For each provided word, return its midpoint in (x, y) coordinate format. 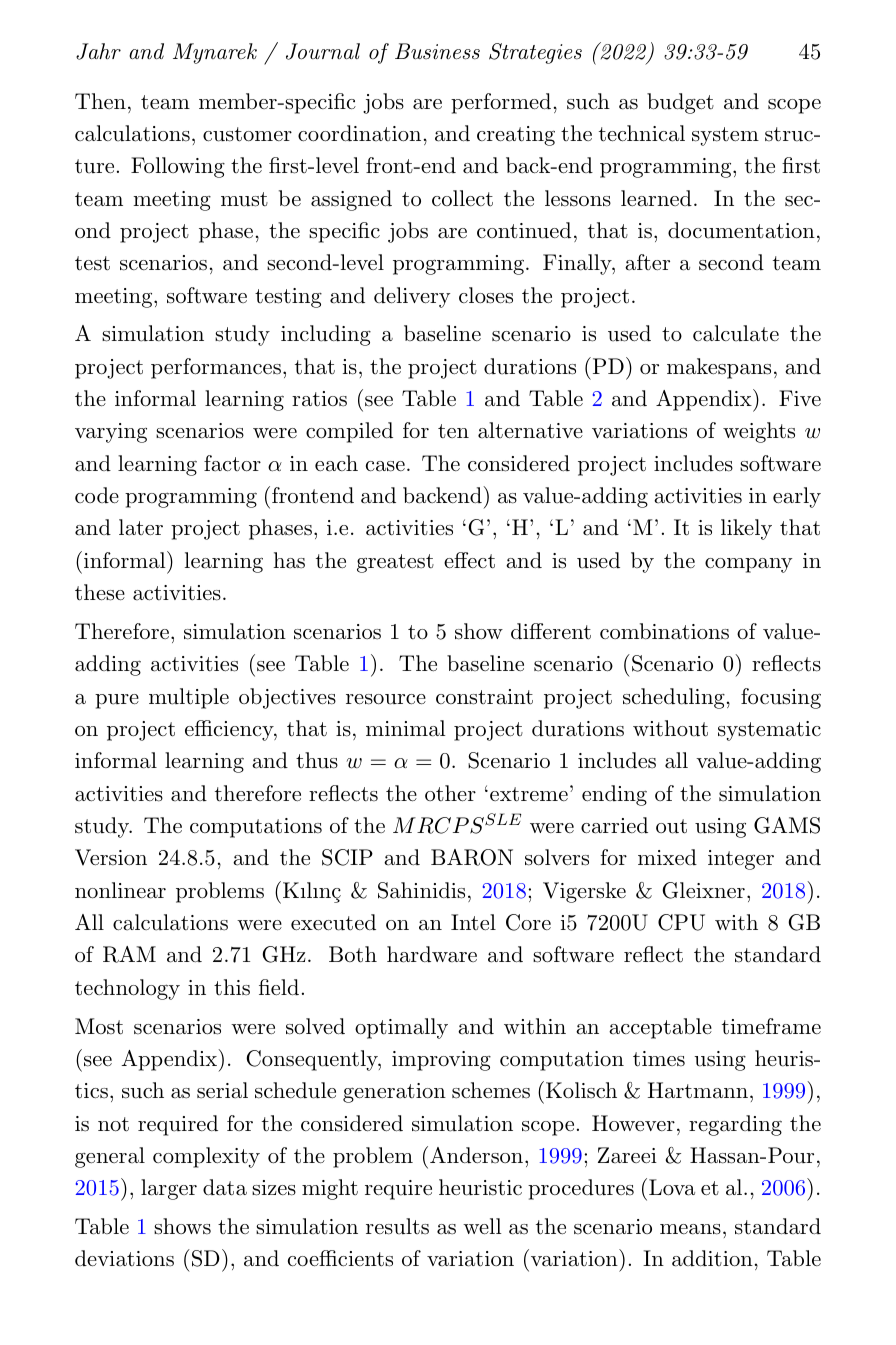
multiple (189, 698)
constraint (484, 697)
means (690, 1229)
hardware (432, 954)
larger (169, 1189)
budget (680, 103)
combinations (664, 631)
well (482, 1226)
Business (437, 51)
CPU (681, 922)
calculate (736, 333)
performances (216, 368)
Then (100, 101)
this (232, 987)
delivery (412, 297)
